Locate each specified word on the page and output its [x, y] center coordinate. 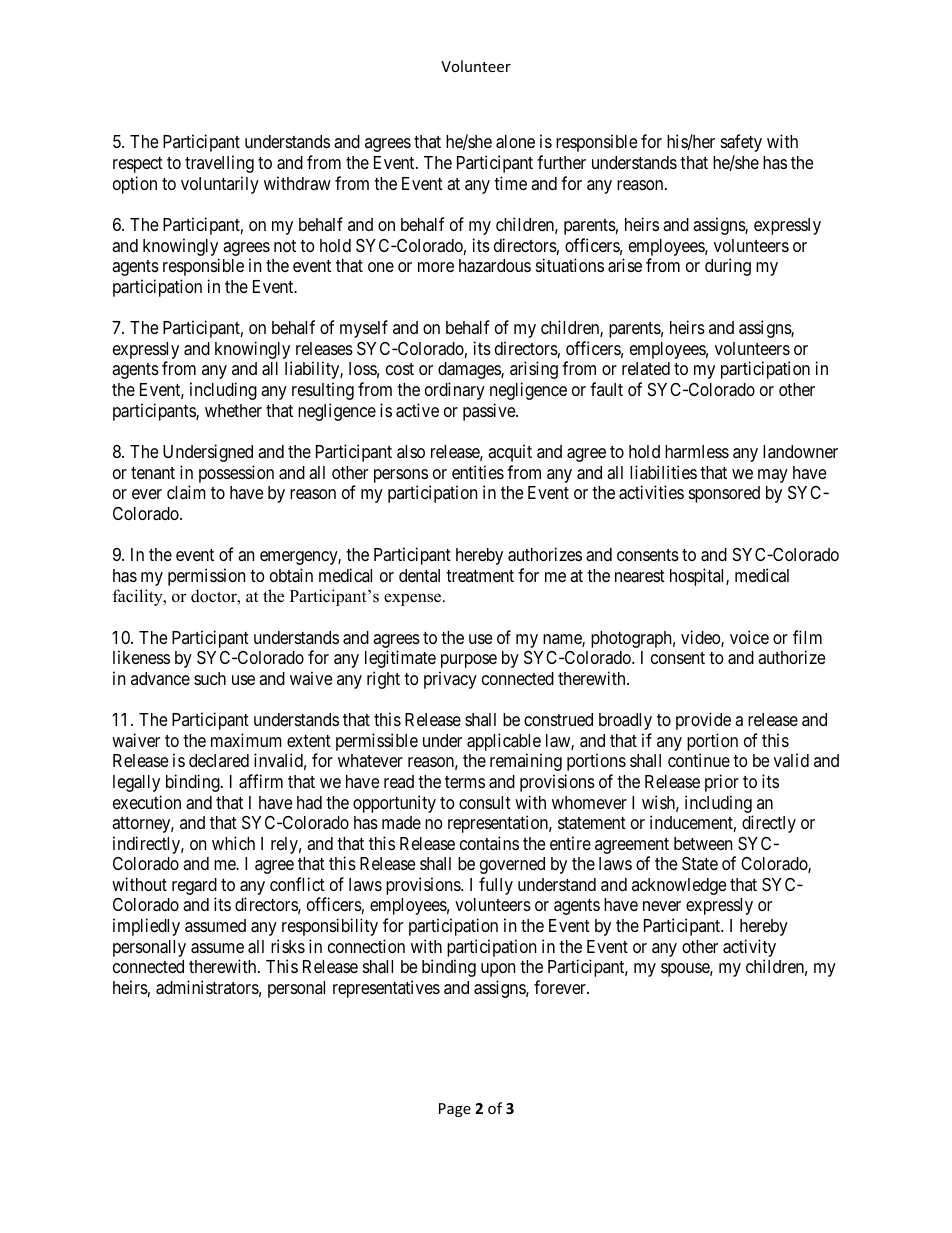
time [510, 183]
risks [288, 946]
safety [741, 143]
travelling [219, 164]
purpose [469, 661]
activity [749, 948]
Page [455, 1110]
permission [206, 577]
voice [749, 637]
